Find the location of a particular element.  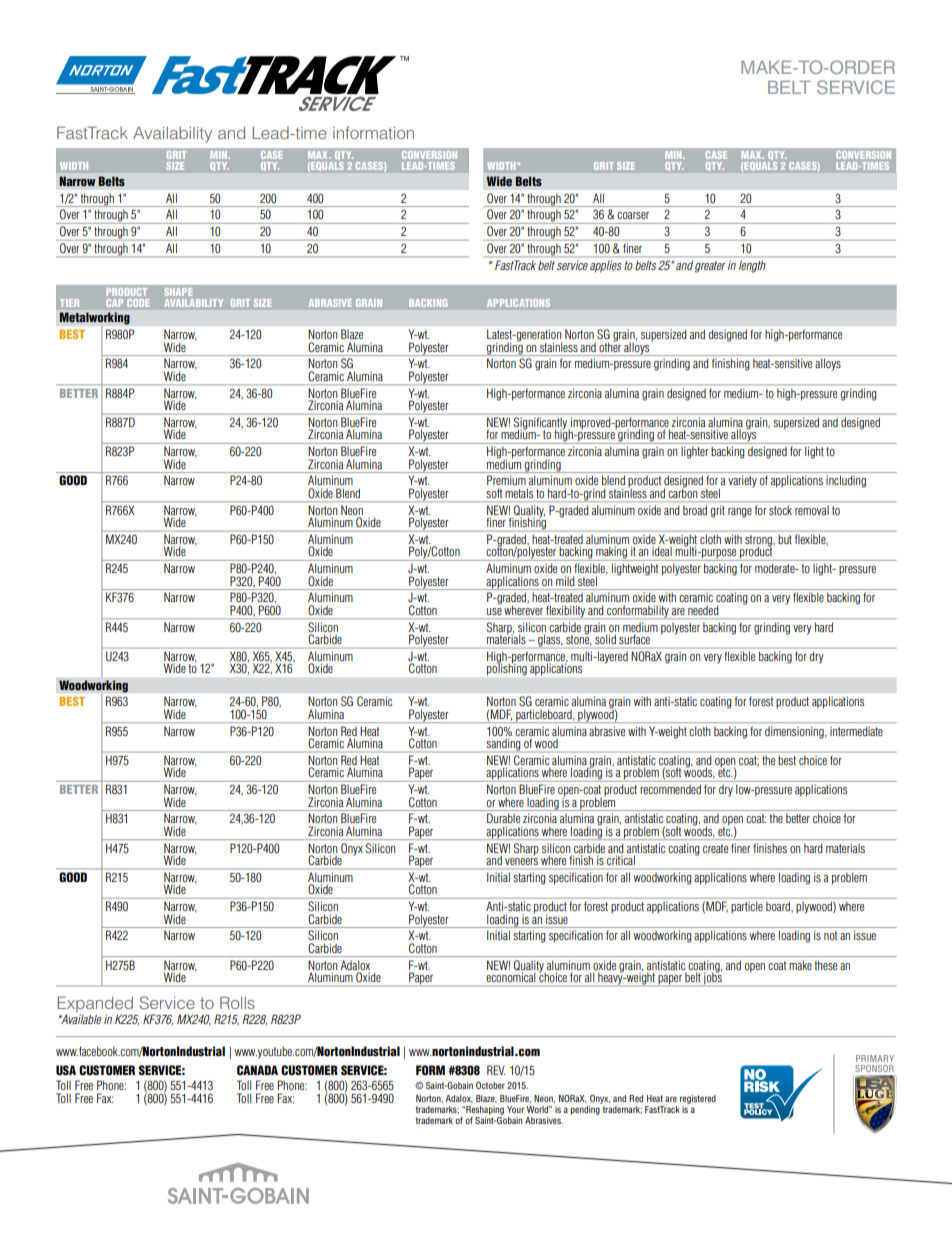

TIER is located at coordinates (69, 303).
